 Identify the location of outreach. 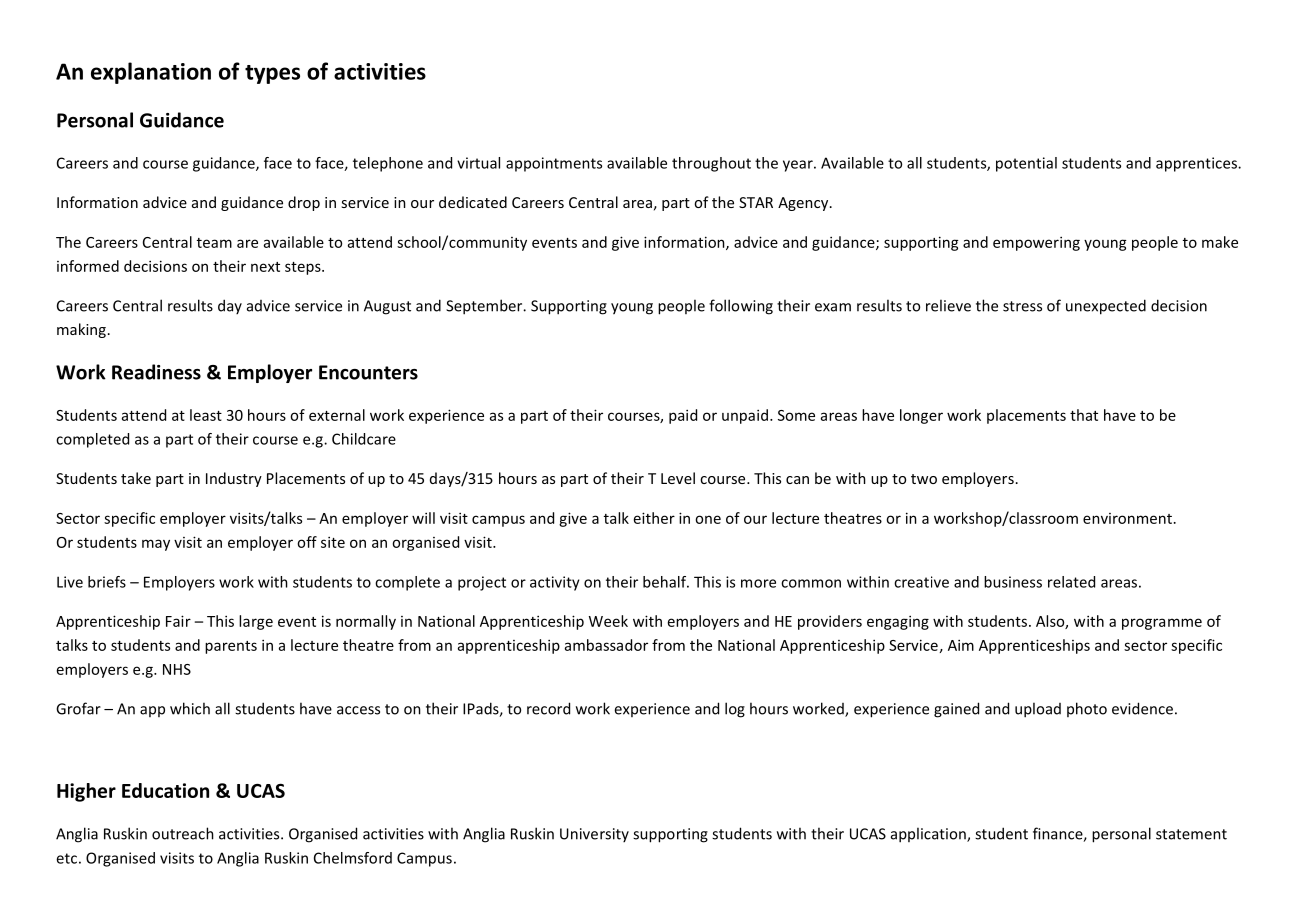
(183, 833).
